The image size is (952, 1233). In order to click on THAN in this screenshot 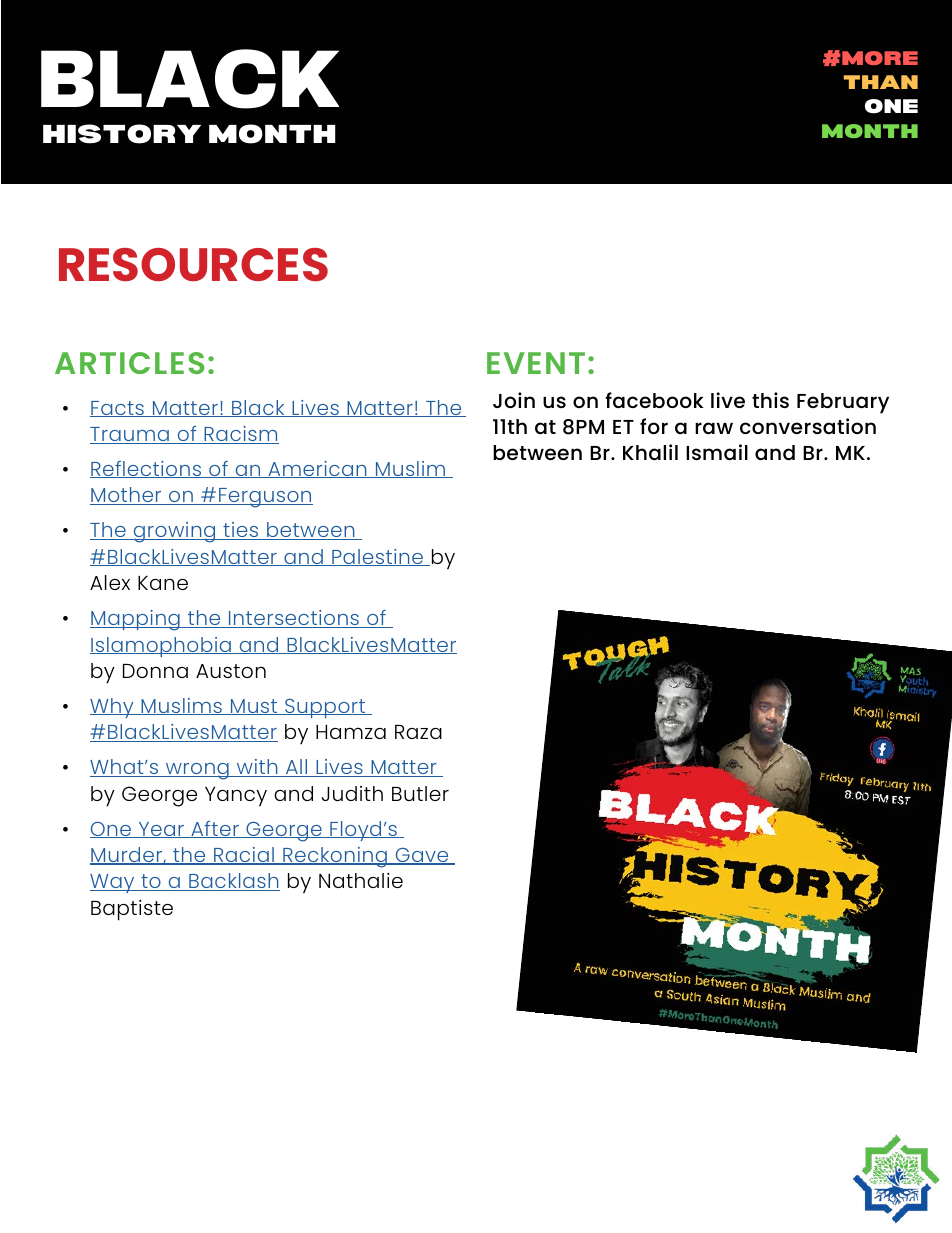, I will do `click(881, 82)`.
